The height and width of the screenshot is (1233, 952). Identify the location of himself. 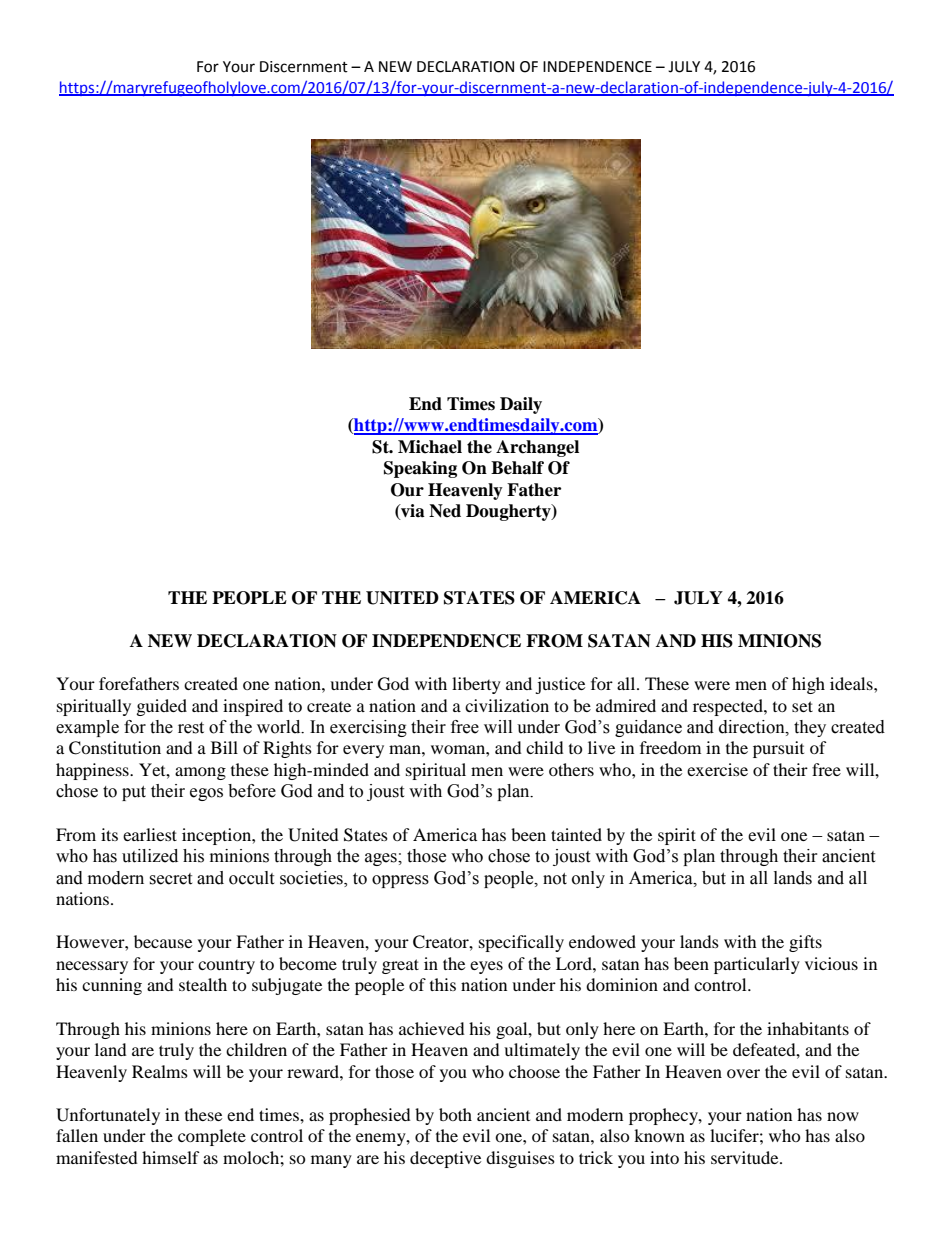
(171, 1157).
